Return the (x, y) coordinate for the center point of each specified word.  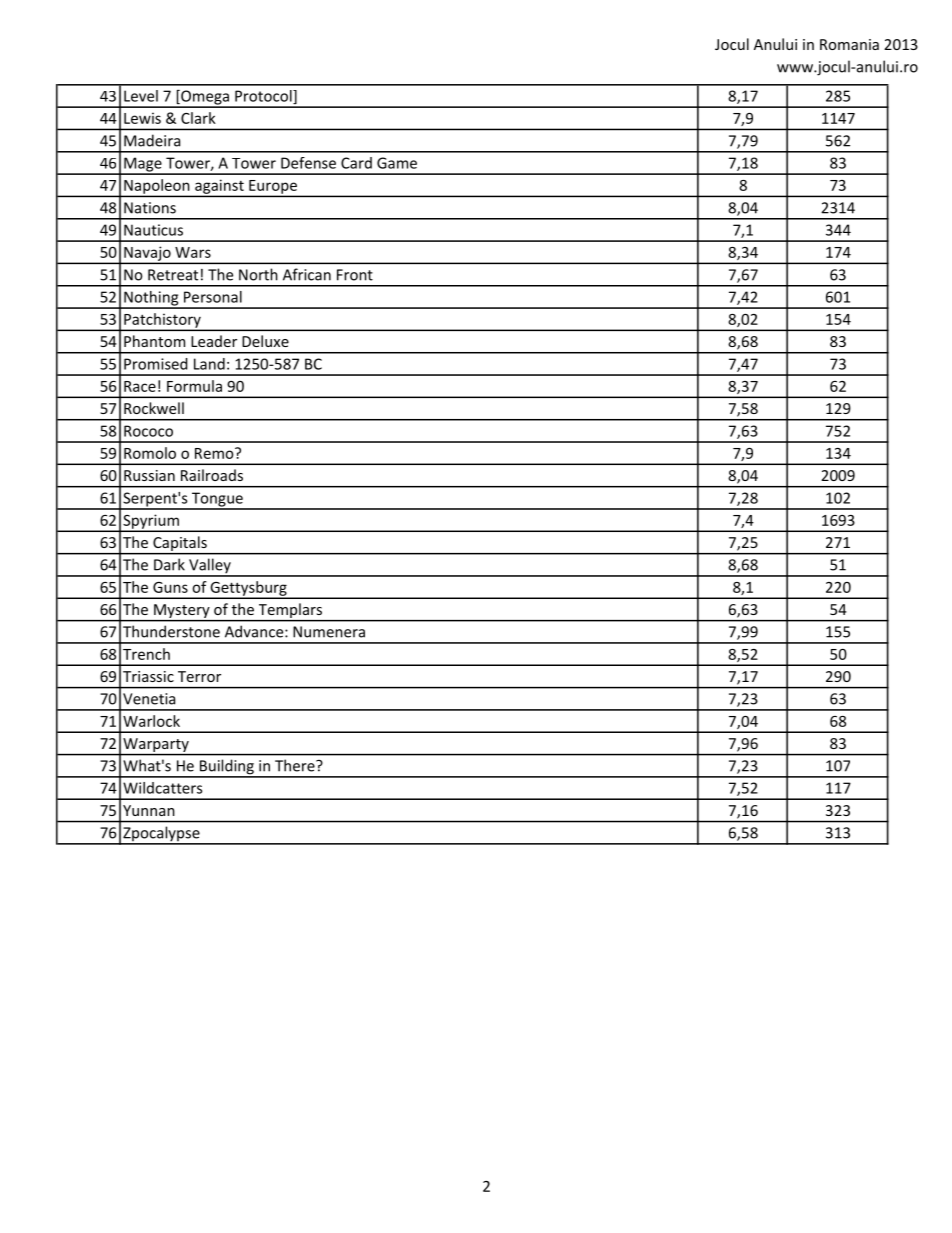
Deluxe (265, 341)
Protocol (264, 97)
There (296, 765)
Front (355, 275)
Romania (849, 44)
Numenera (329, 632)
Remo (215, 453)
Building (226, 768)
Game (397, 163)
